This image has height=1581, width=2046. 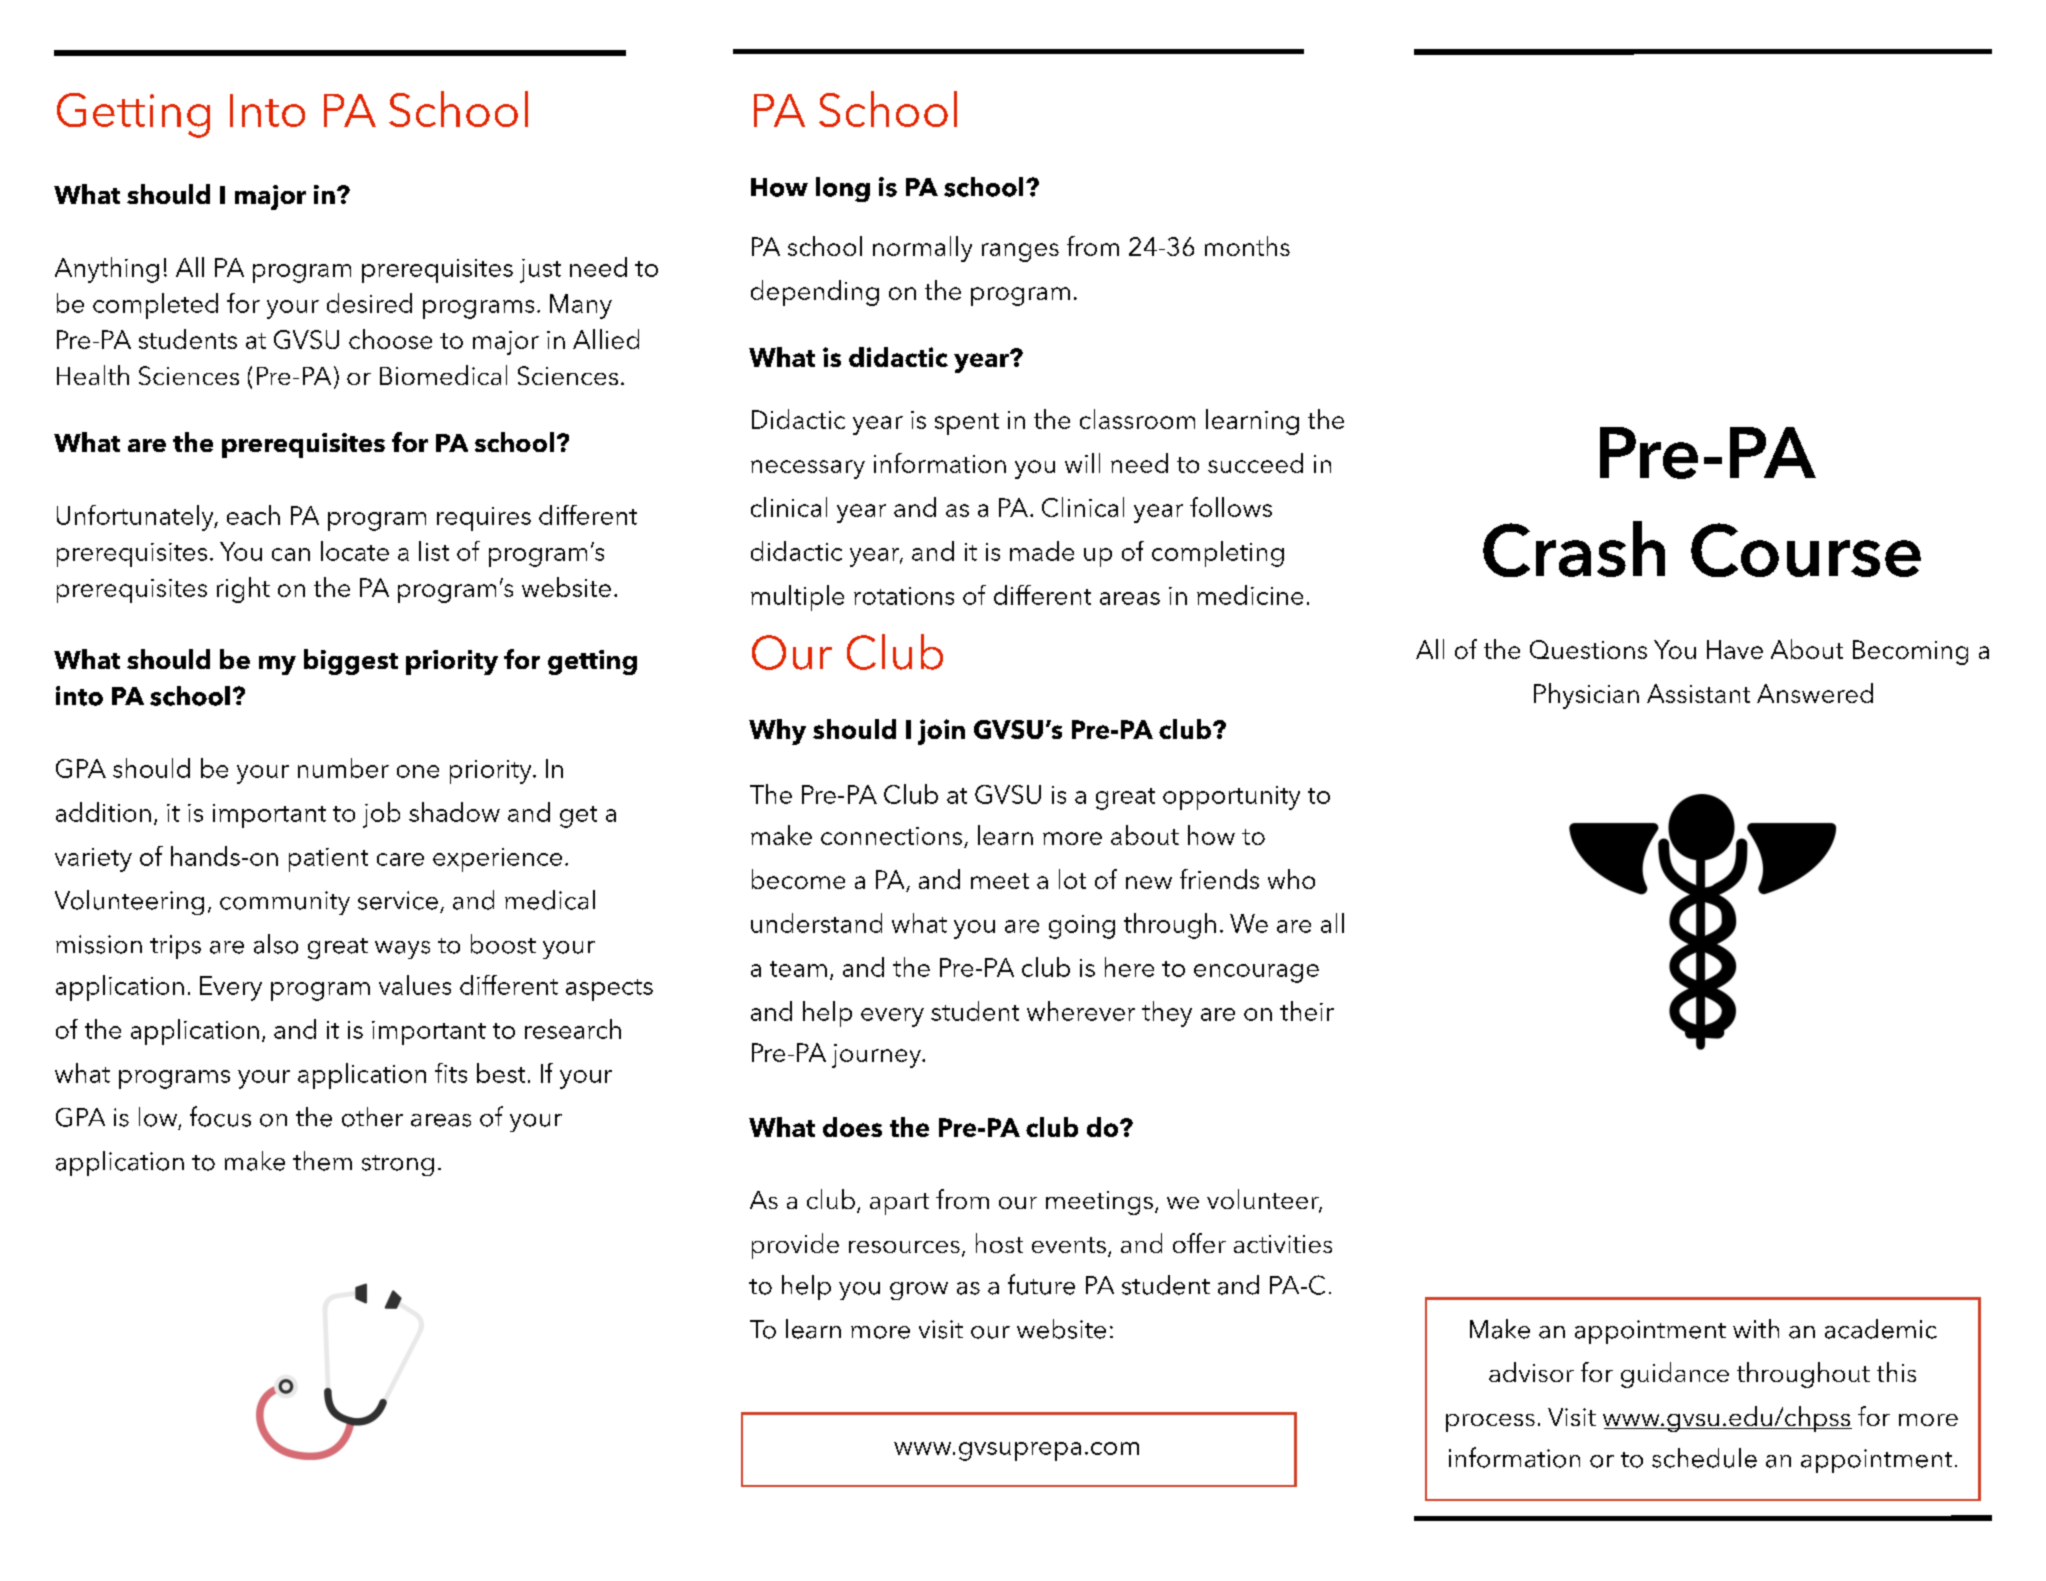 What do you see at coordinates (1307, 1011) in the image?
I see `their` at bounding box center [1307, 1011].
